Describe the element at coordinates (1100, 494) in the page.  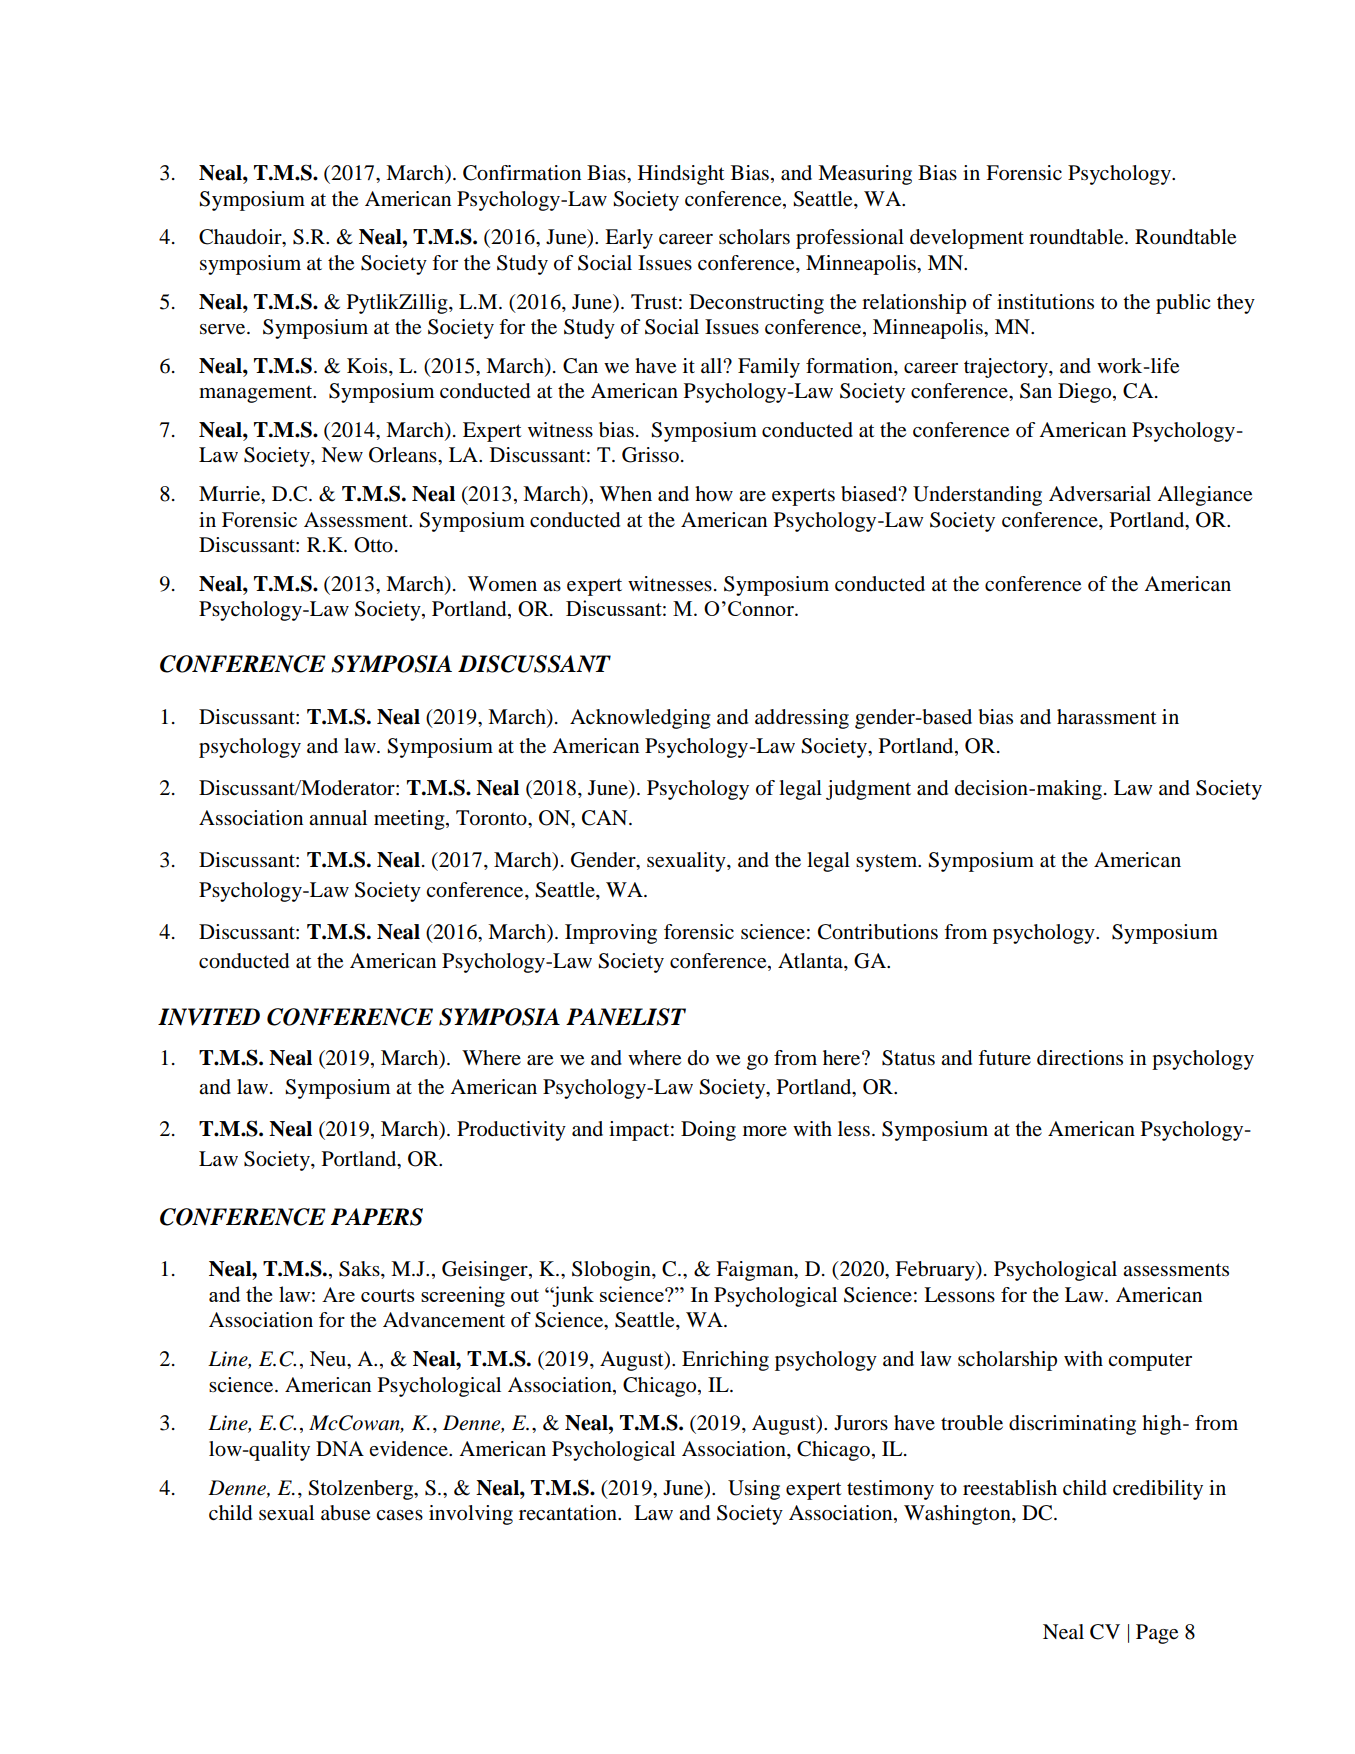
I see `Adversarial` at that location.
